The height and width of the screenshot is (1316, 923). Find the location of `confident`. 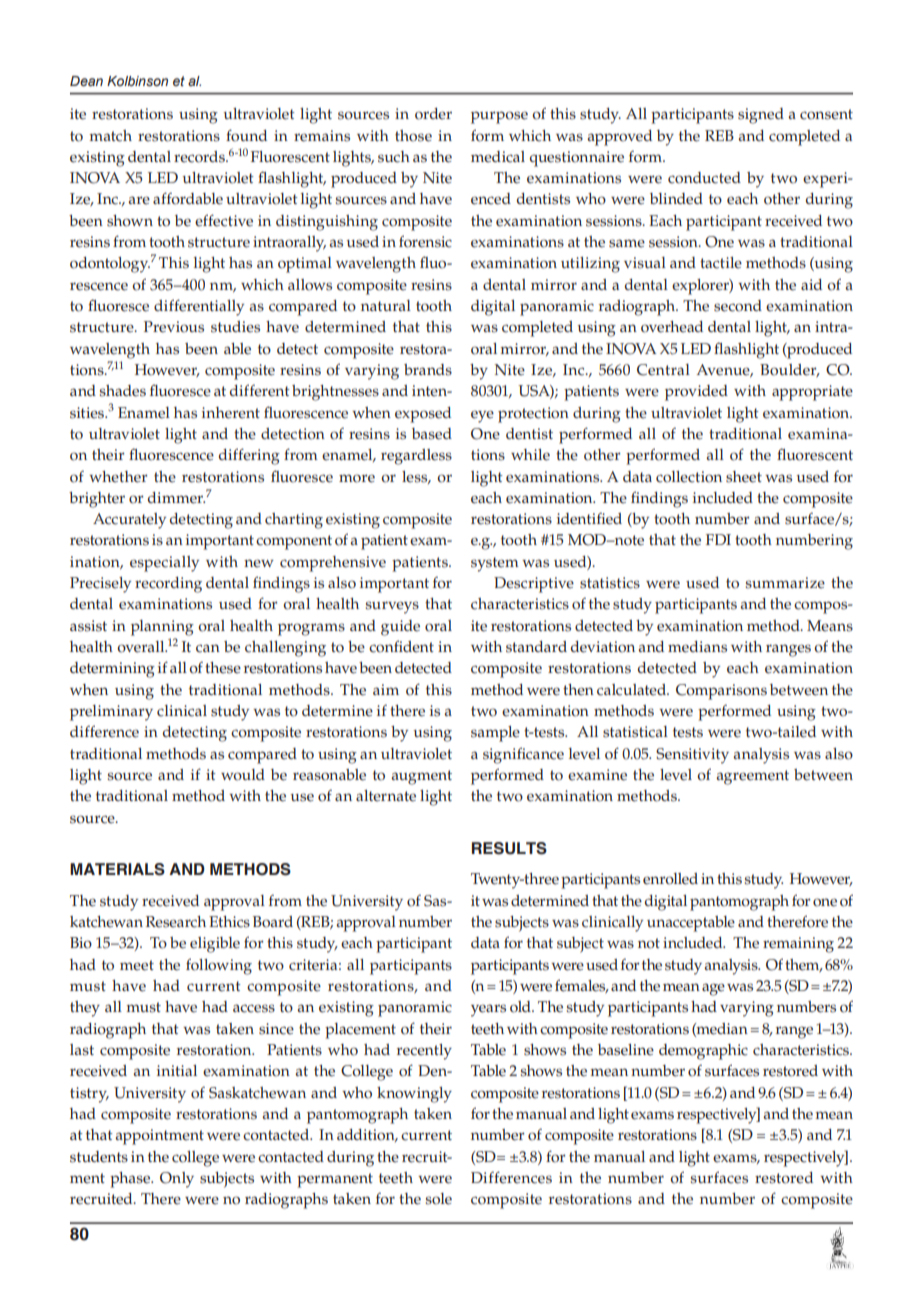

confident is located at coordinates (401, 646).
